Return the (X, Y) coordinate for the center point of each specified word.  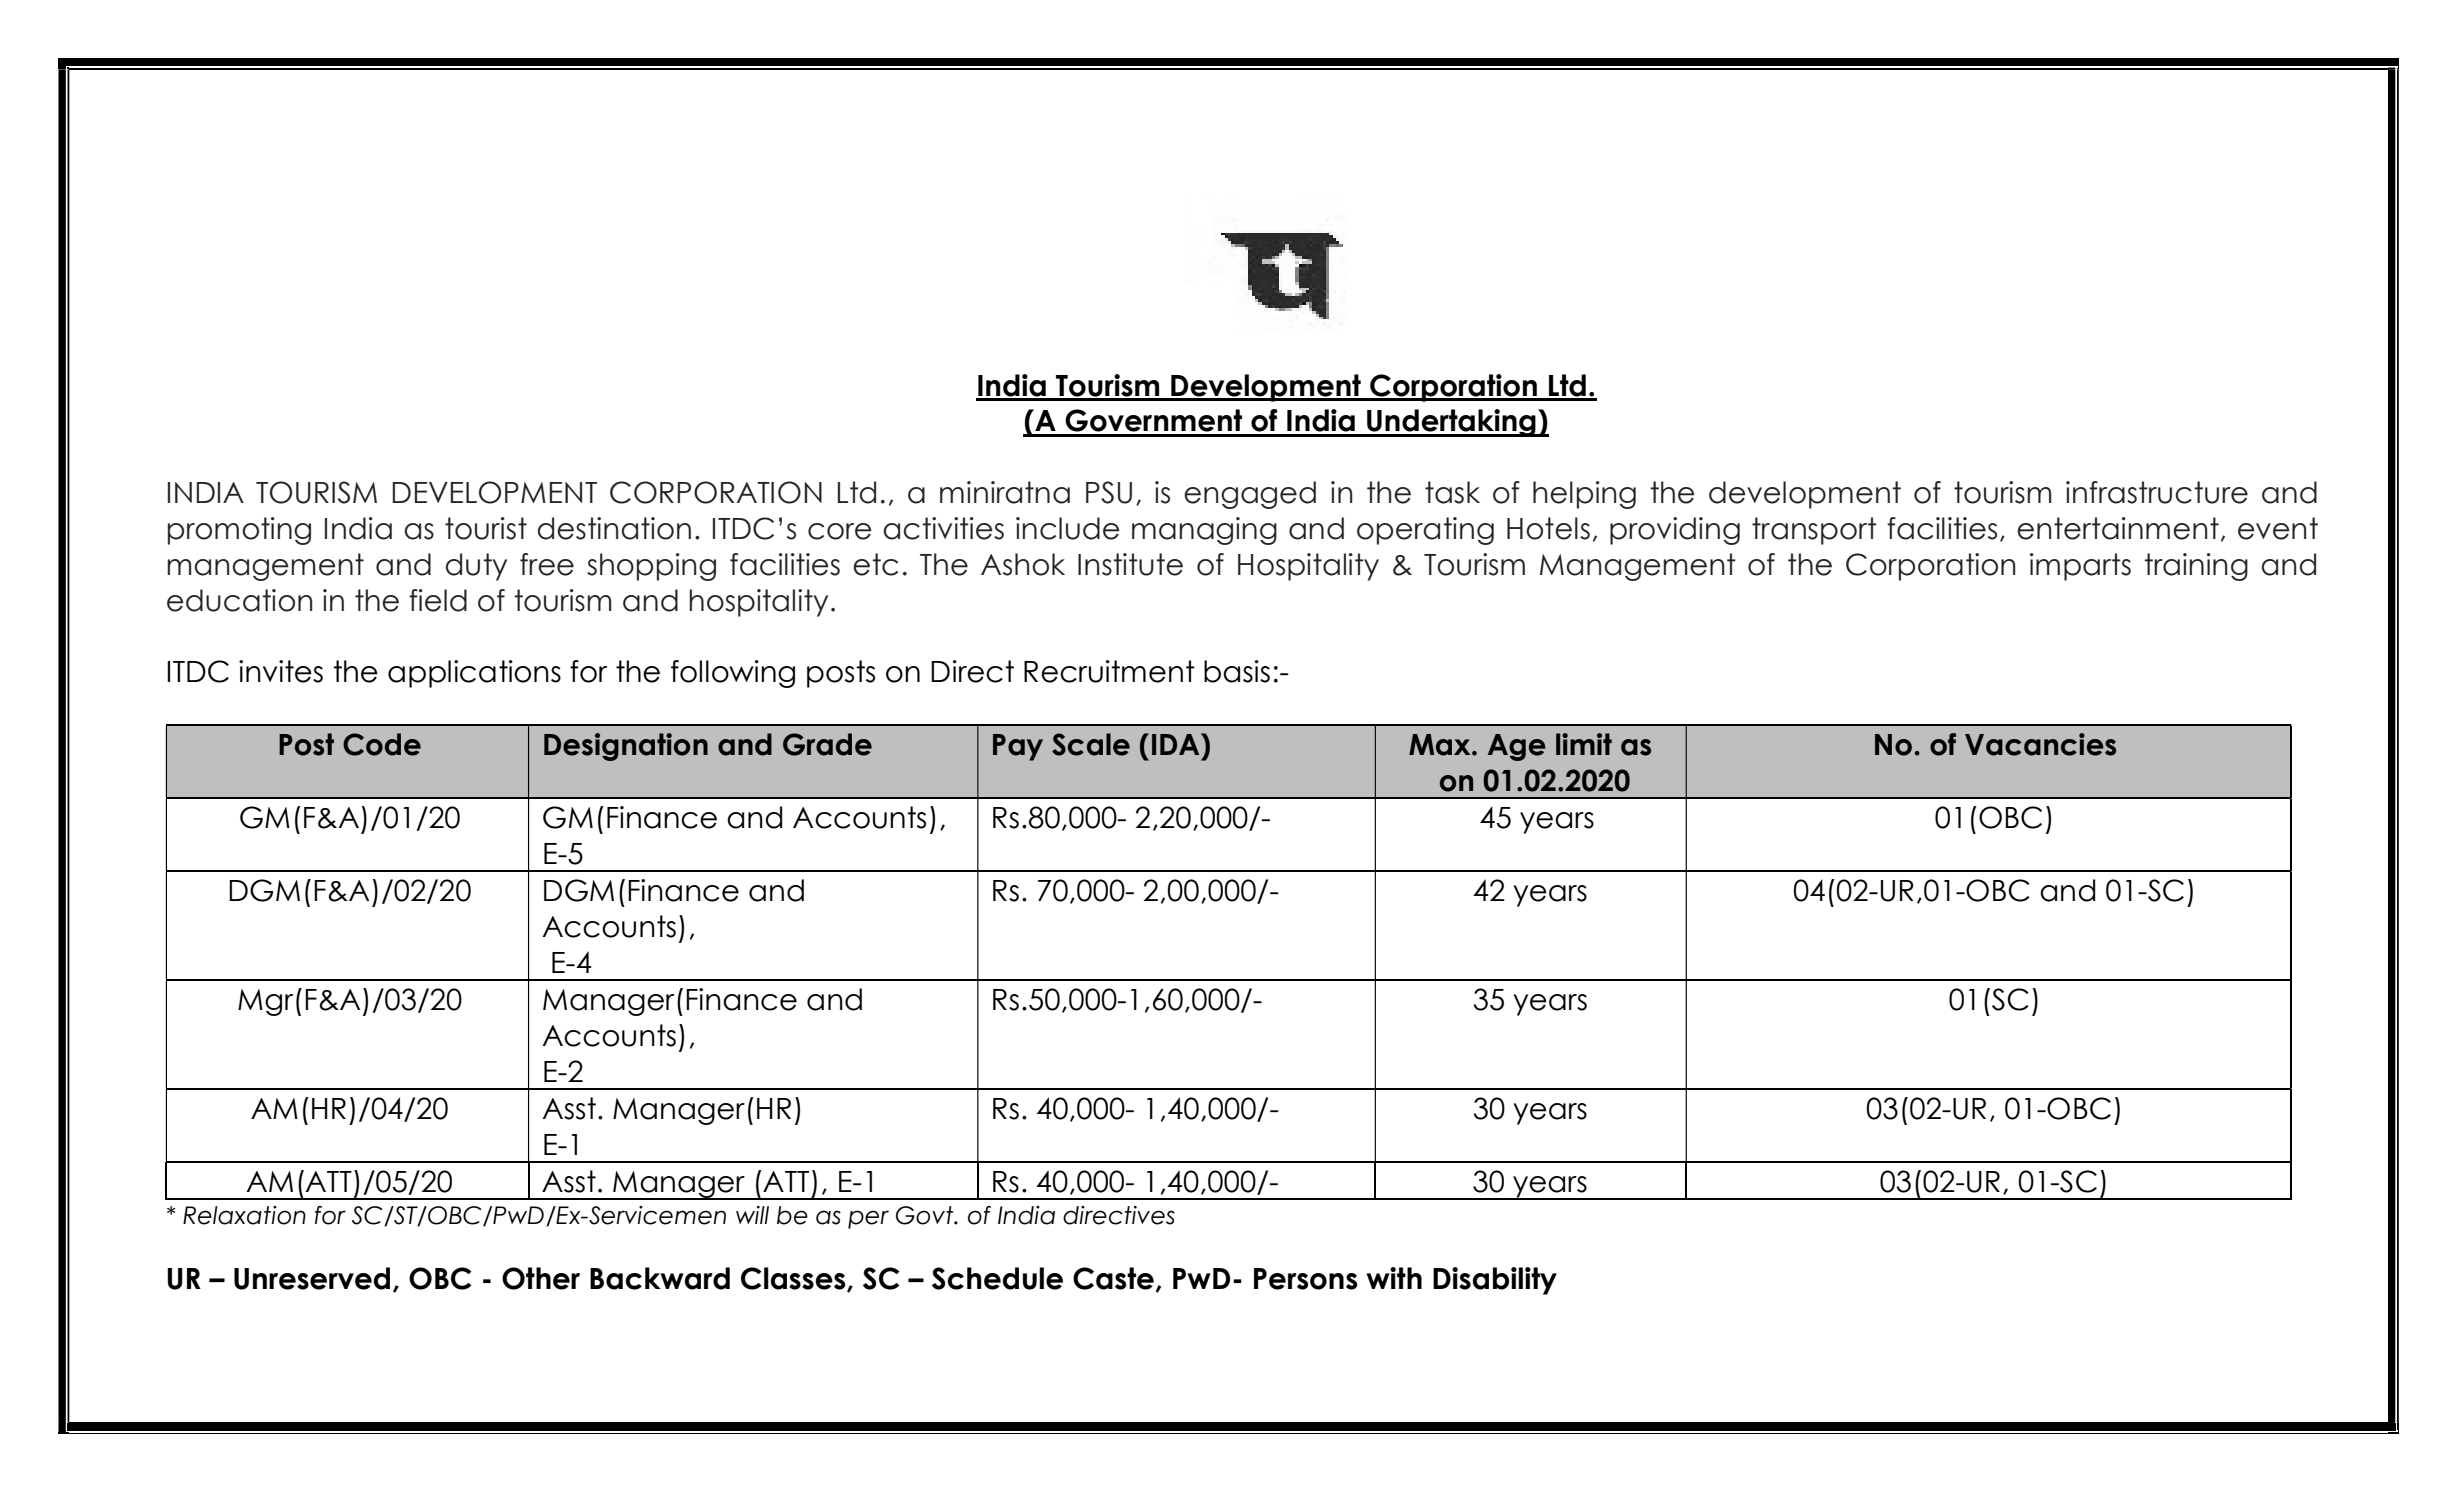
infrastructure (2157, 492)
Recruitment (1109, 671)
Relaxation (244, 1215)
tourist (486, 528)
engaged (1250, 495)
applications (474, 674)
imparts (2080, 567)
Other (541, 1278)
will (752, 1215)
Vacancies (2040, 744)
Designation (626, 747)
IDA (1177, 744)
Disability (1495, 1281)
